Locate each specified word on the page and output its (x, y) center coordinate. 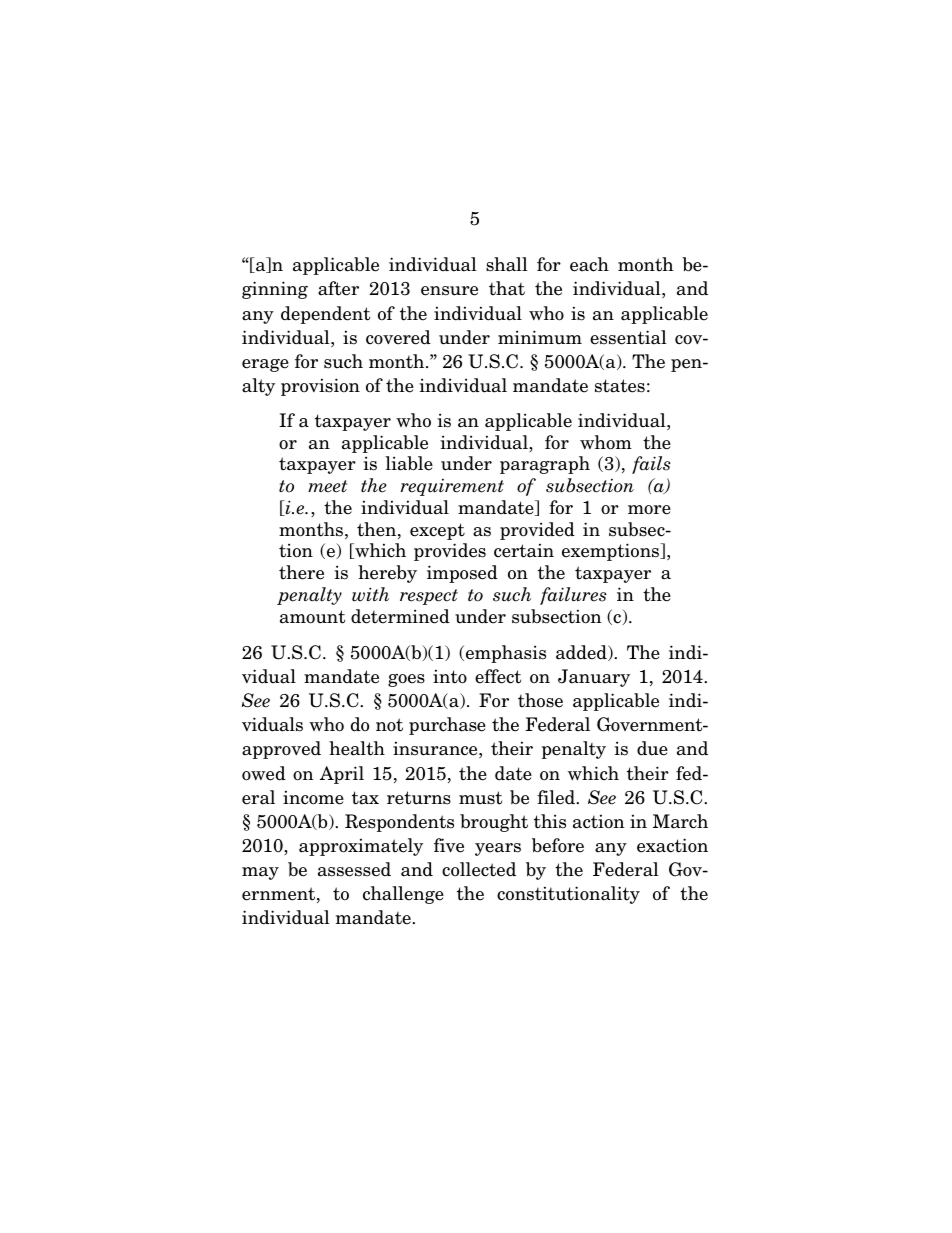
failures (573, 596)
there (301, 572)
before (558, 845)
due (652, 748)
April (342, 775)
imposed (462, 574)
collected (479, 869)
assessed (354, 869)
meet (327, 486)
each (589, 264)
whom (606, 442)
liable (409, 463)
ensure (449, 291)
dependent (325, 315)
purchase (447, 726)
